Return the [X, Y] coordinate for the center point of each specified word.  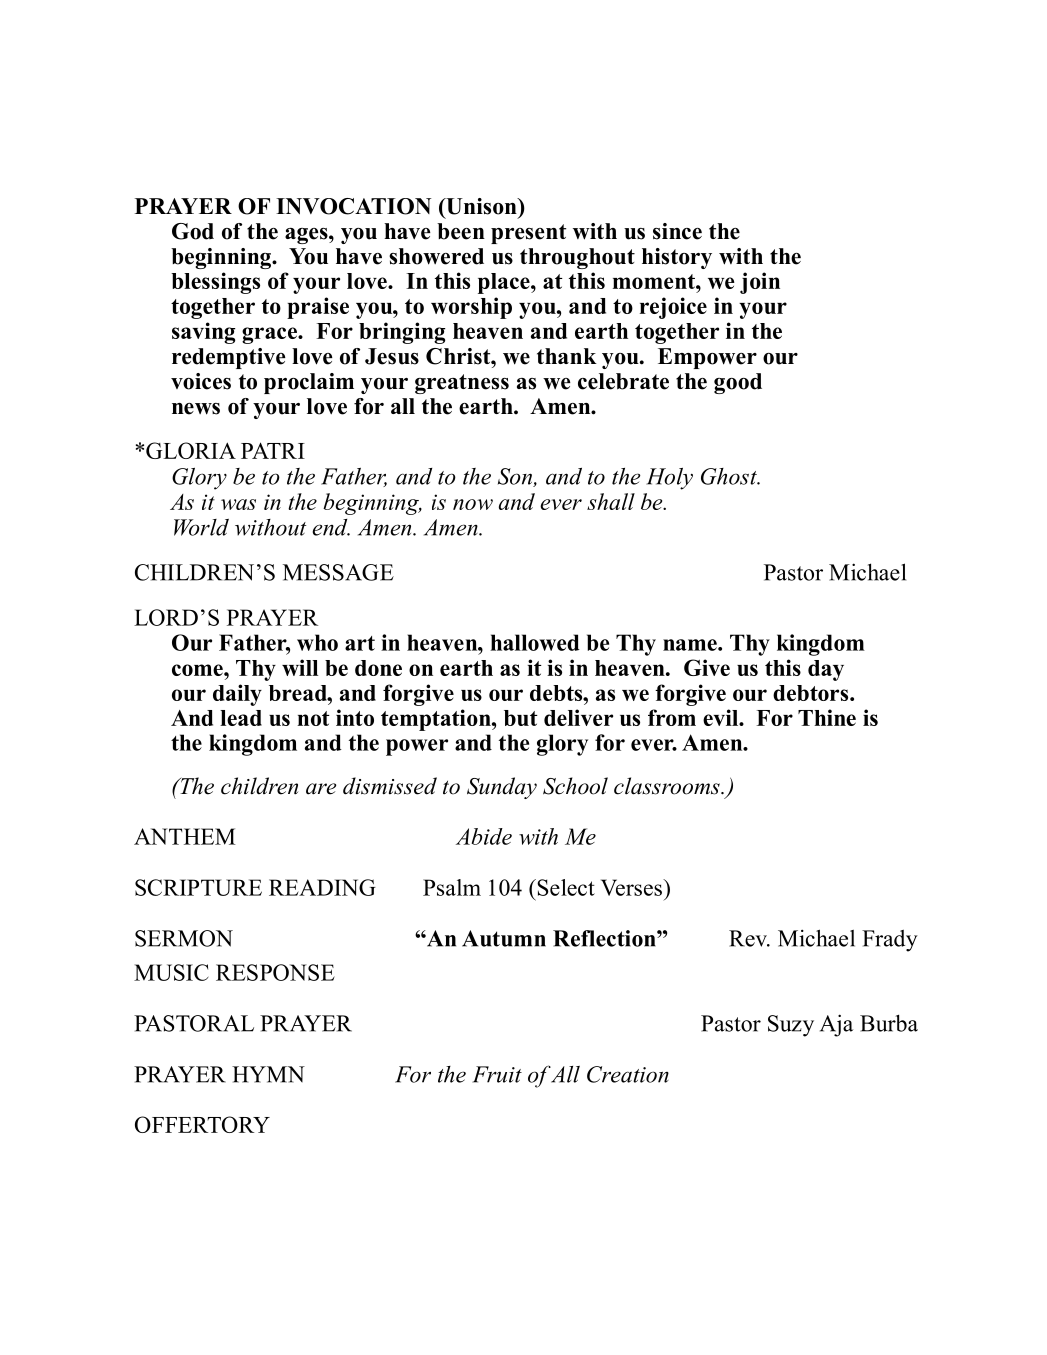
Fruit [497, 1074]
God [193, 231]
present [528, 234]
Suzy [791, 1026]
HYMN [268, 1074]
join [760, 283]
